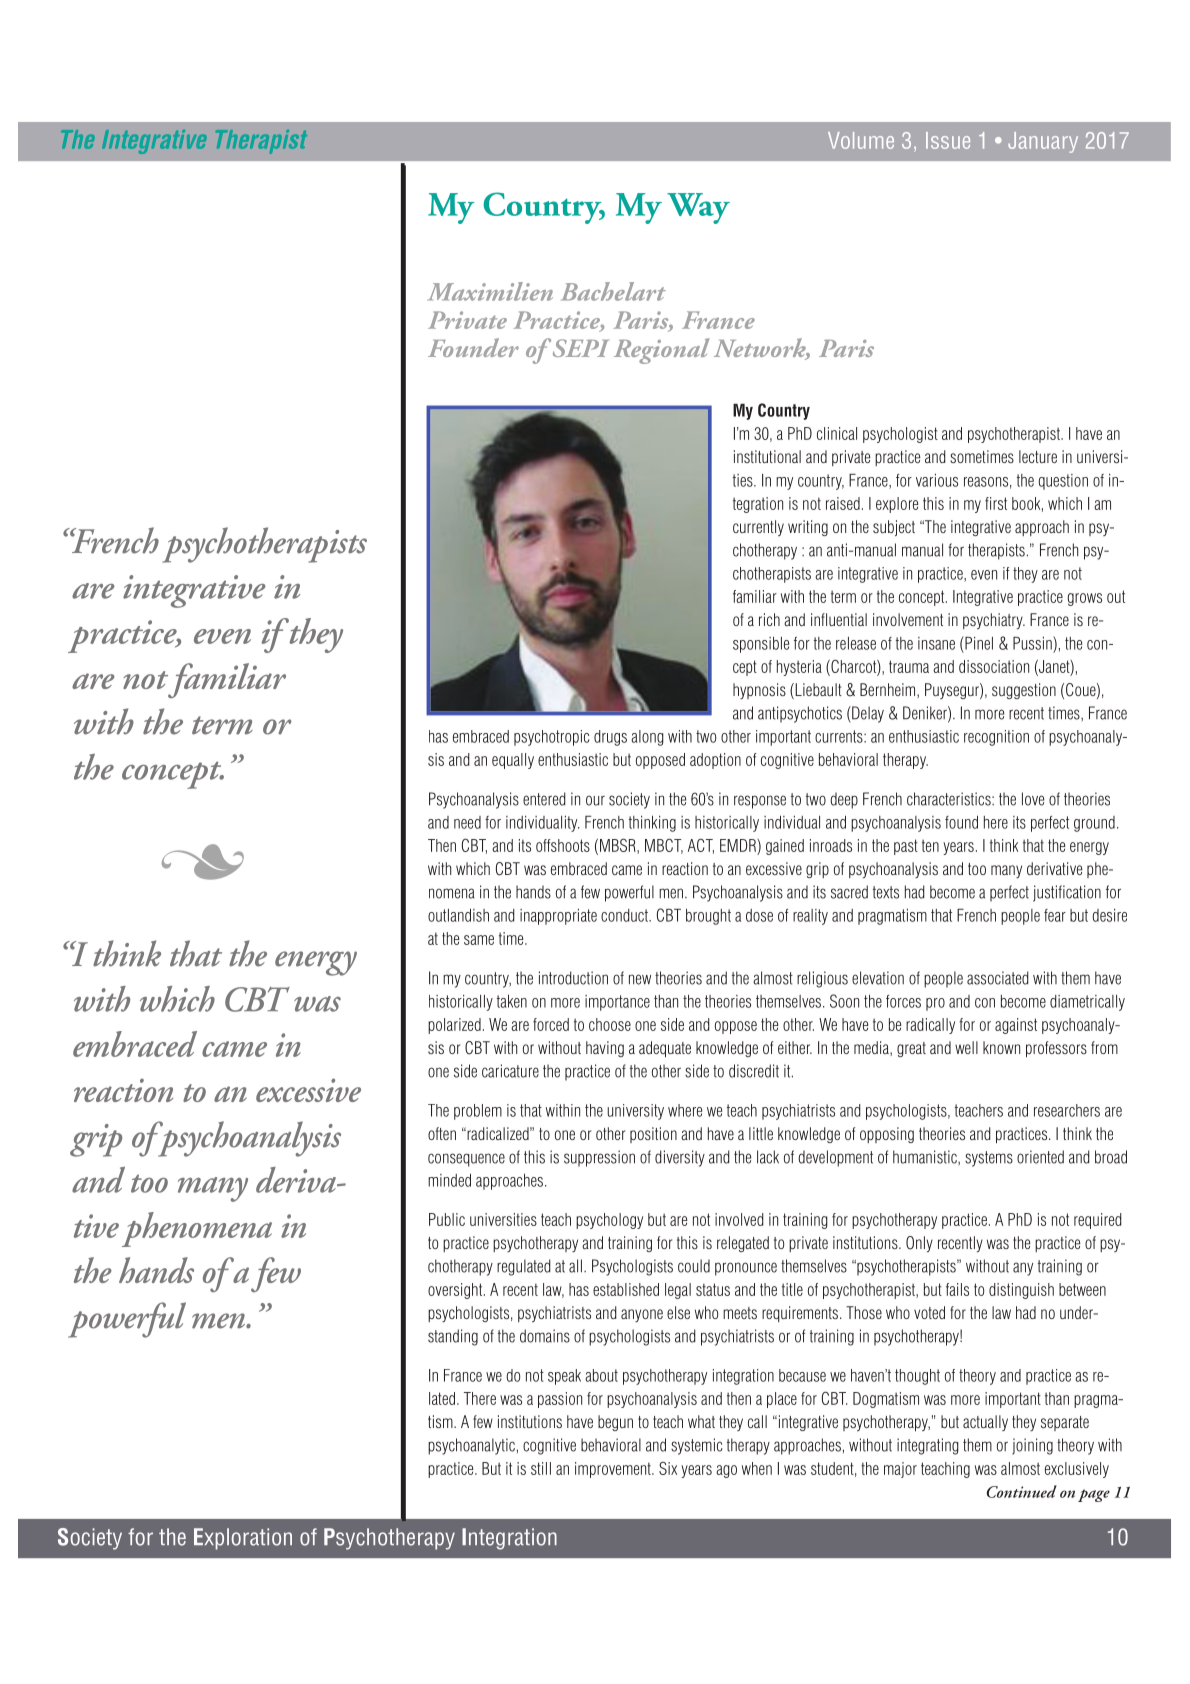  I want to click on Way, so click(698, 208).
